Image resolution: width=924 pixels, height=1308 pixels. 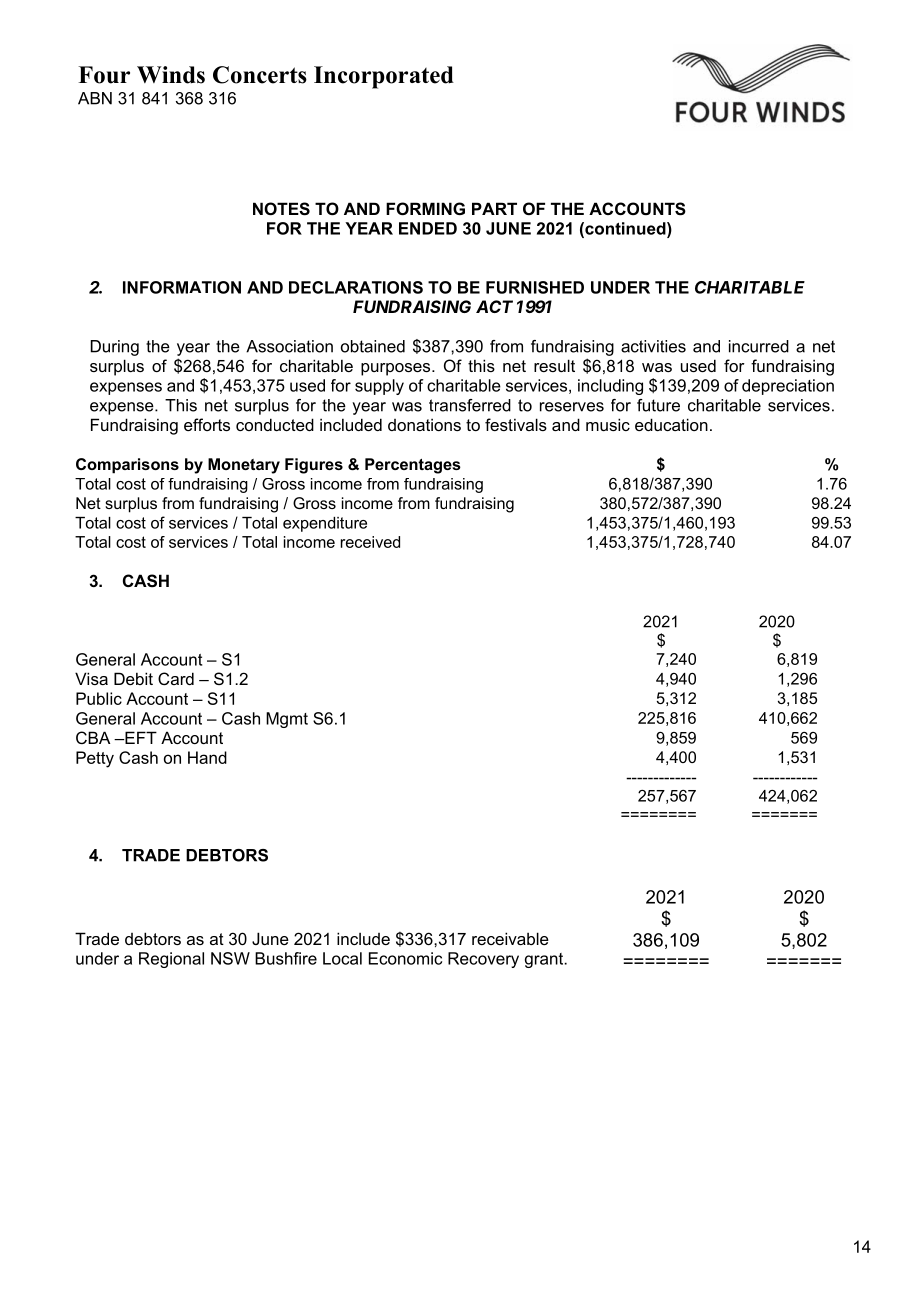 What do you see at coordinates (658, 405) in the screenshot?
I see `future` at bounding box center [658, 405].
